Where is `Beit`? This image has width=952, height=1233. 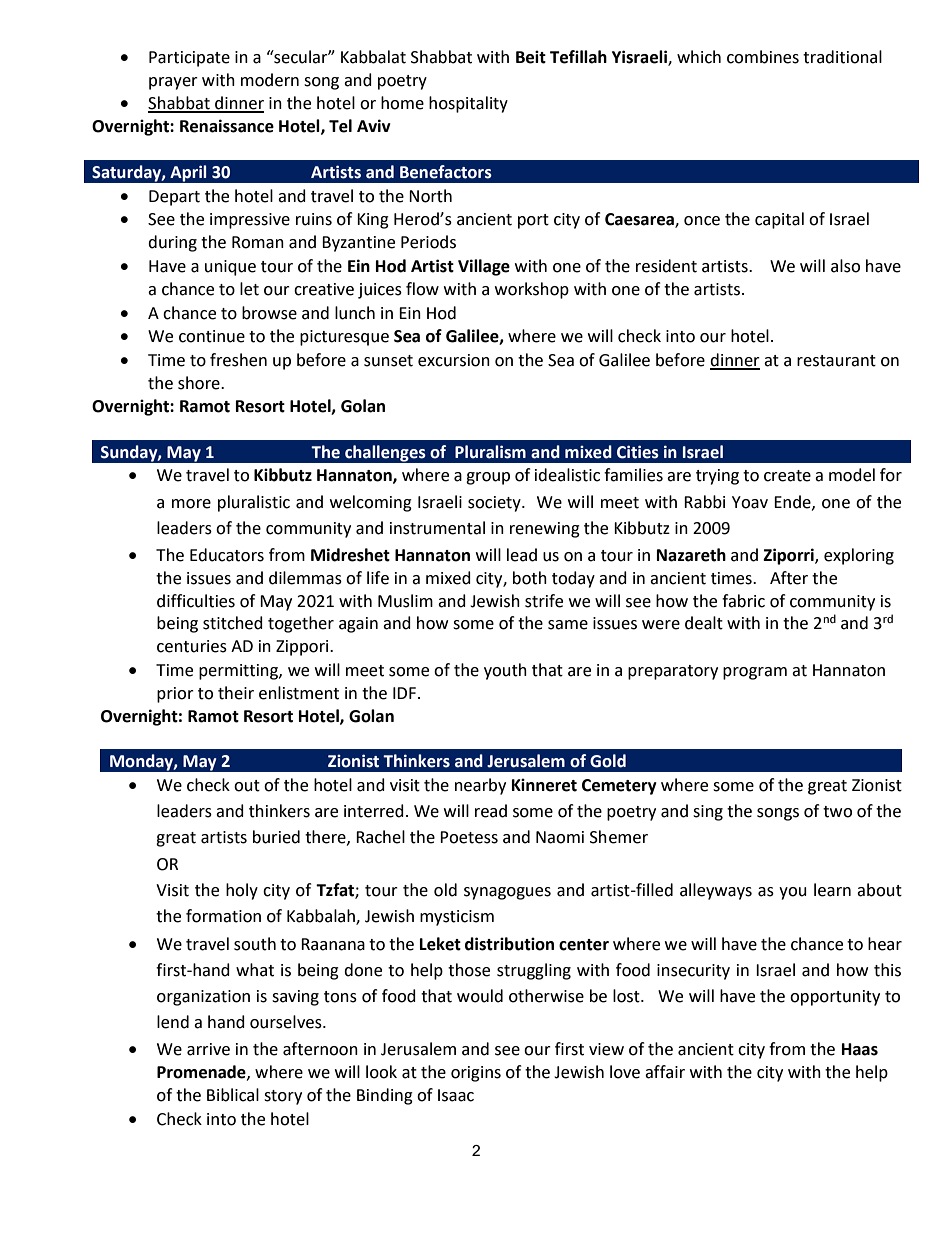
Beit is located at coordinates (531, 57).
